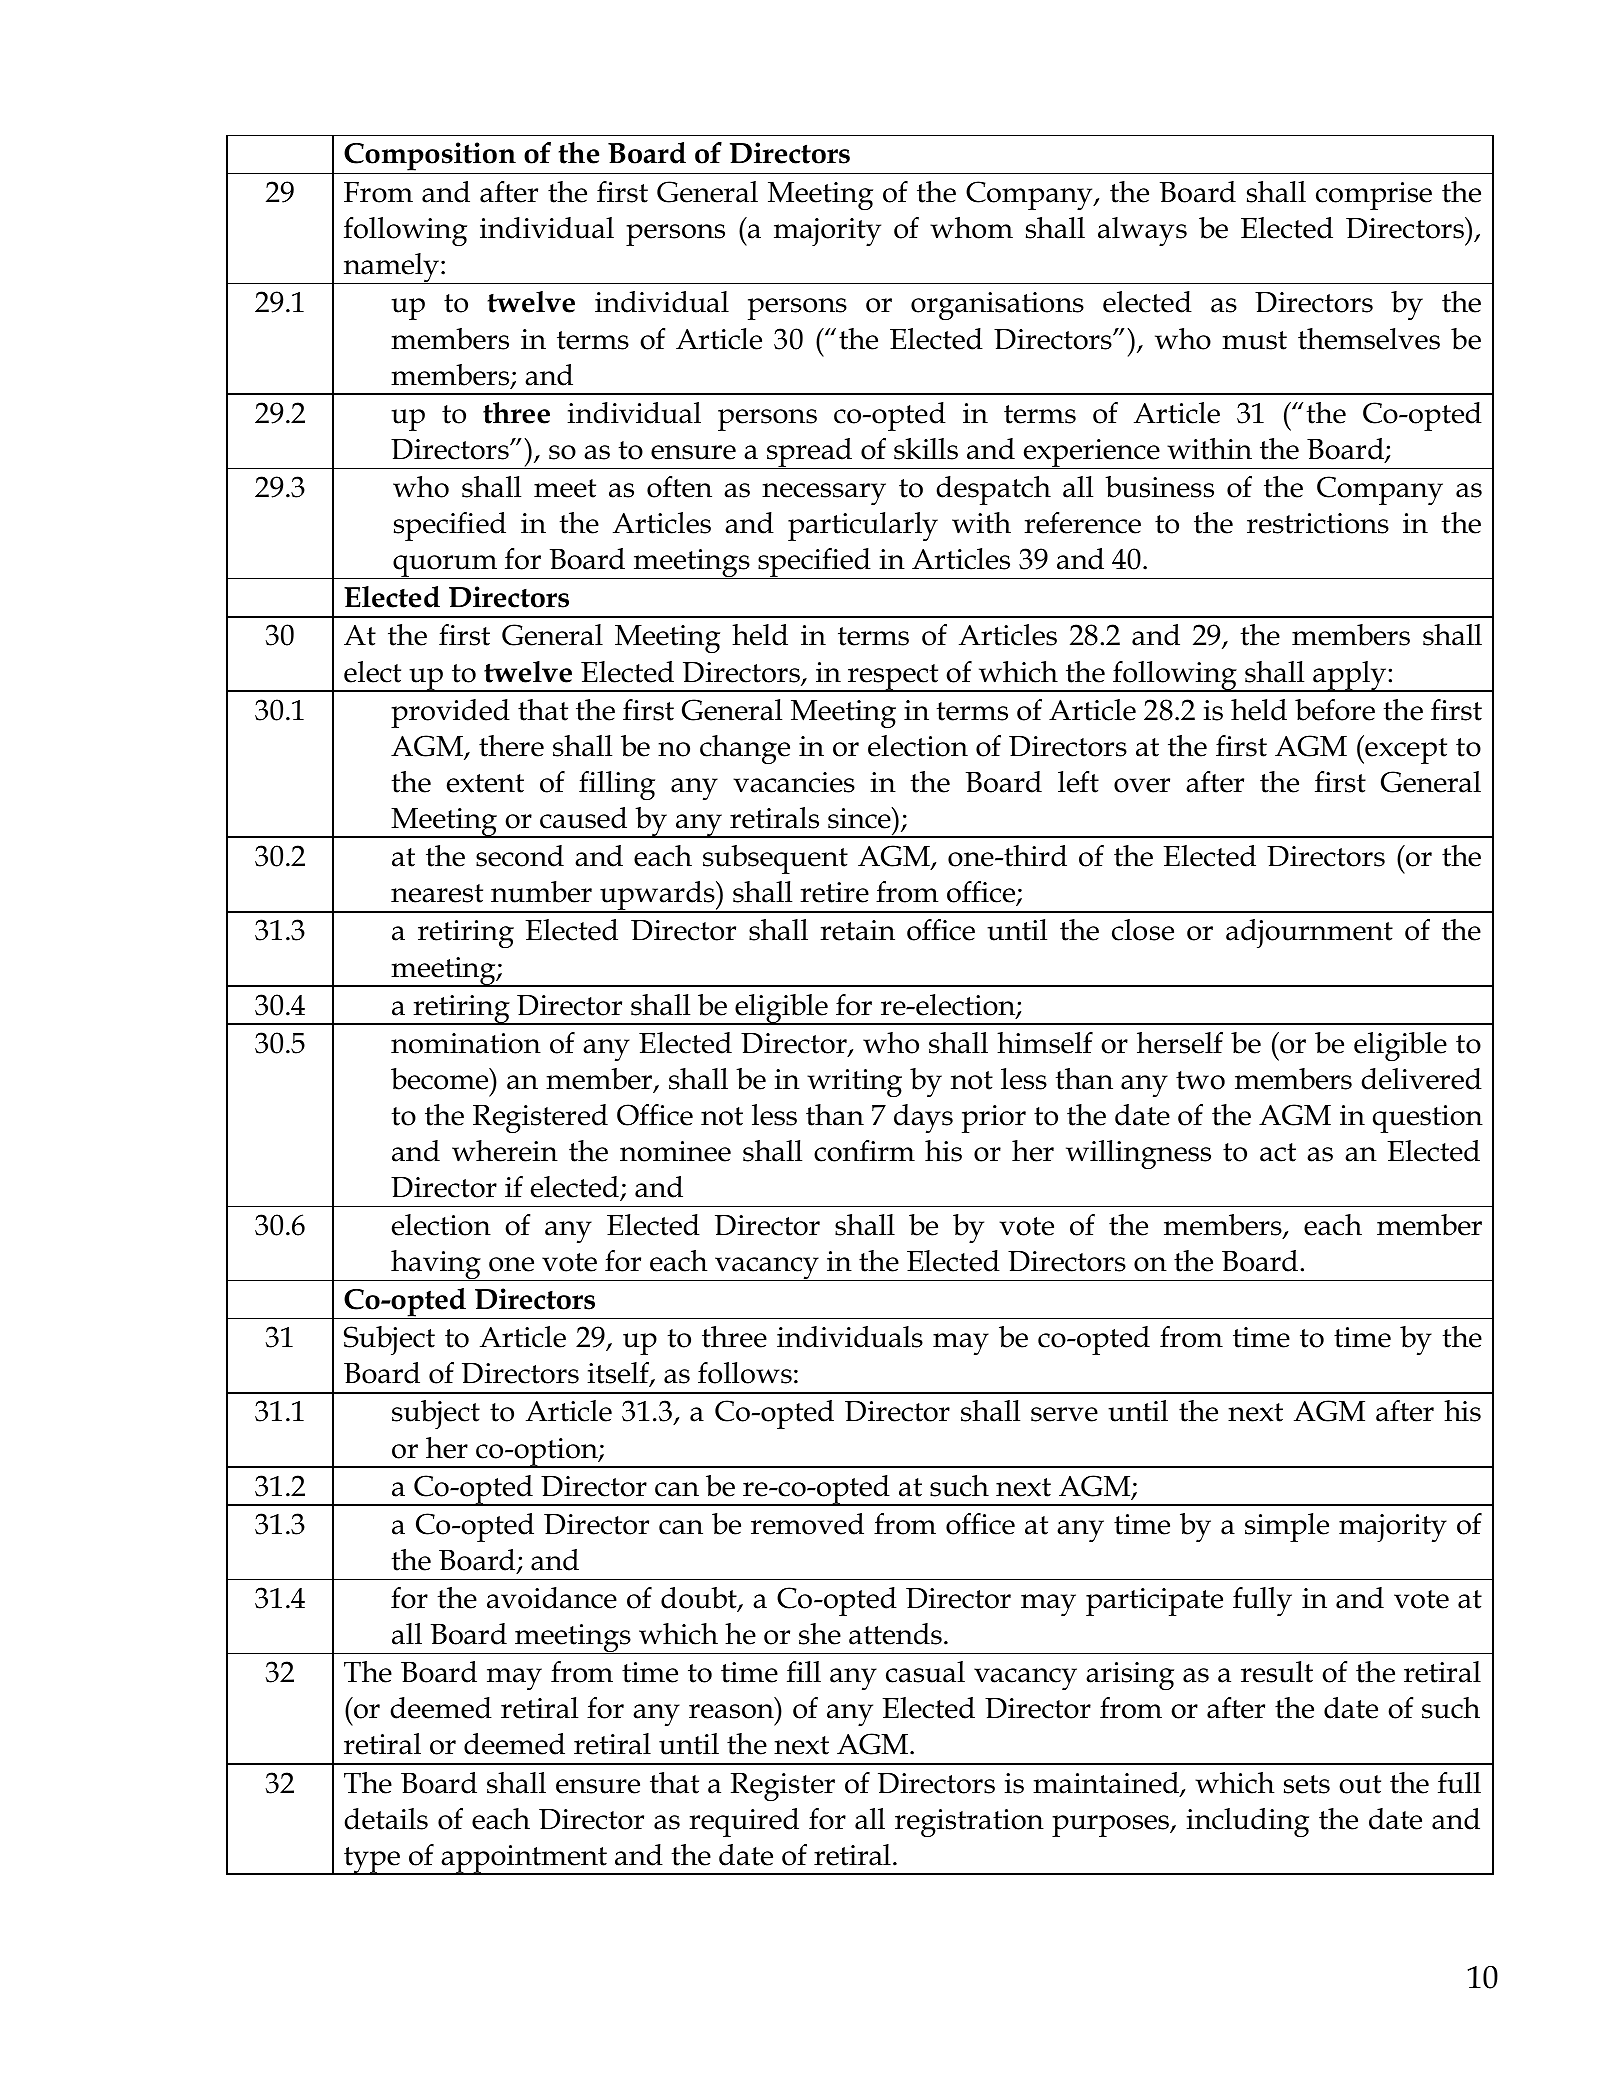 This screenshot has width=1617, height=2092. I want to click on nomination, so click(466, 1043).
